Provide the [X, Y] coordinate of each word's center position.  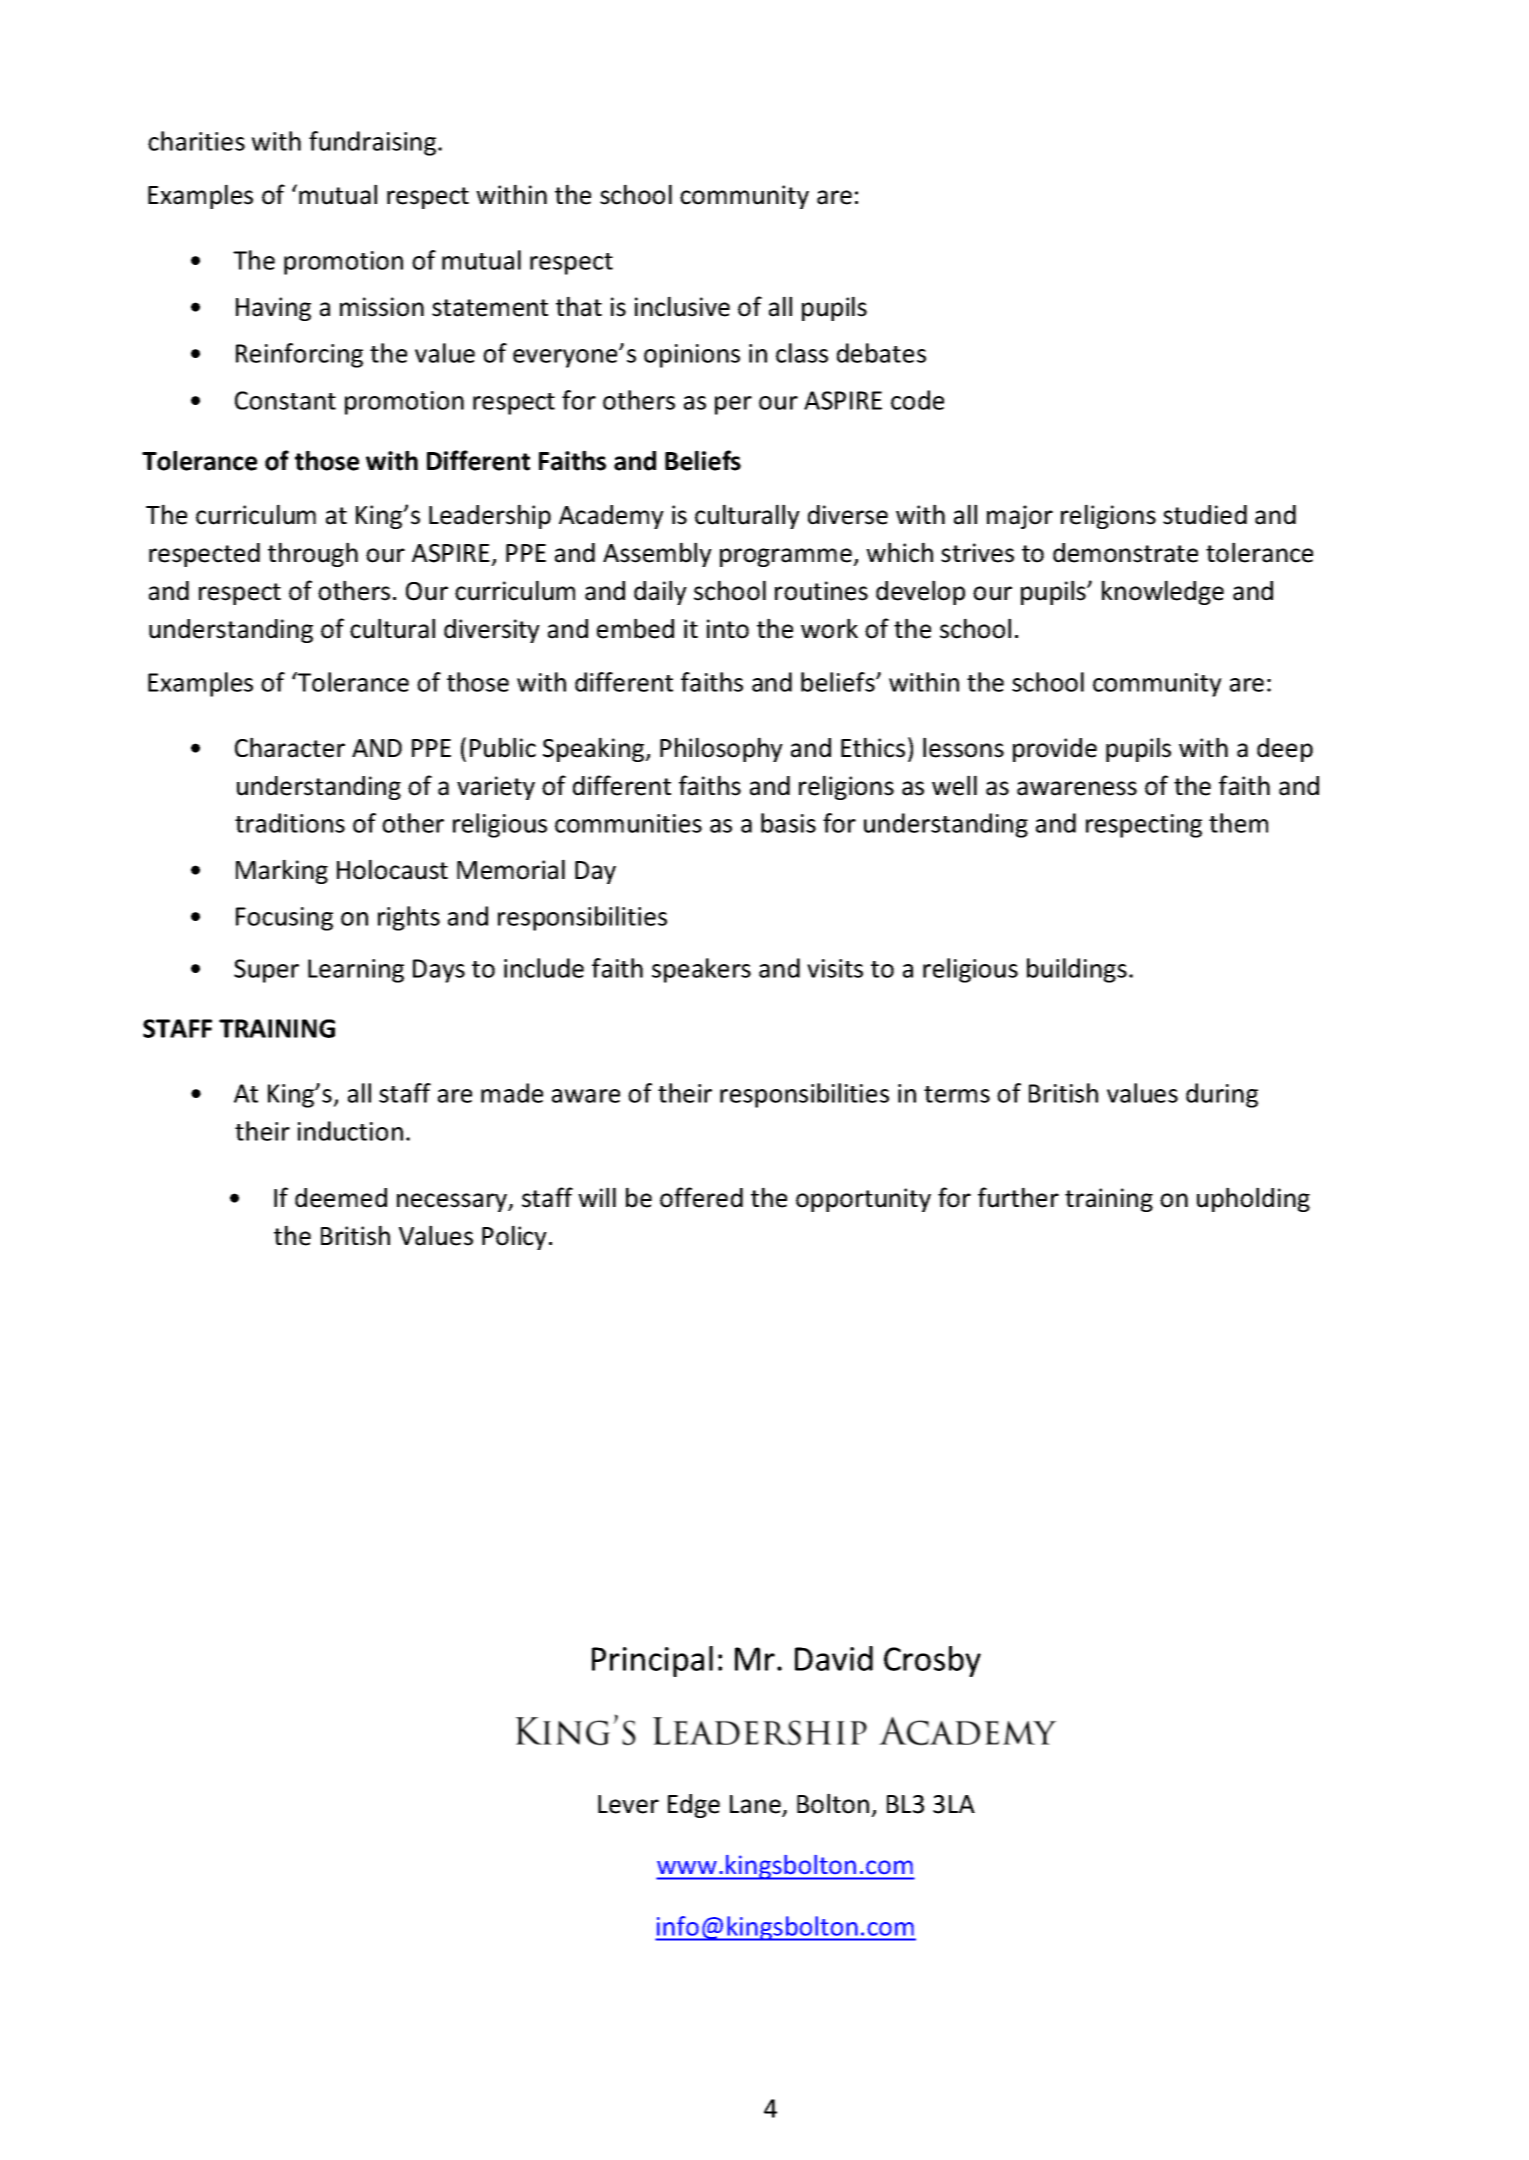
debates [881, 353]
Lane [756, 1805]
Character [290, 747]
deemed [341, 1198]
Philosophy [721, 749]
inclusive [682, 306]
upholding [1253, 1199]
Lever [628, 1804]
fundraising [374, 143]
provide [1055, 750]
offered [701, 1197]
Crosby [932, 1661]
